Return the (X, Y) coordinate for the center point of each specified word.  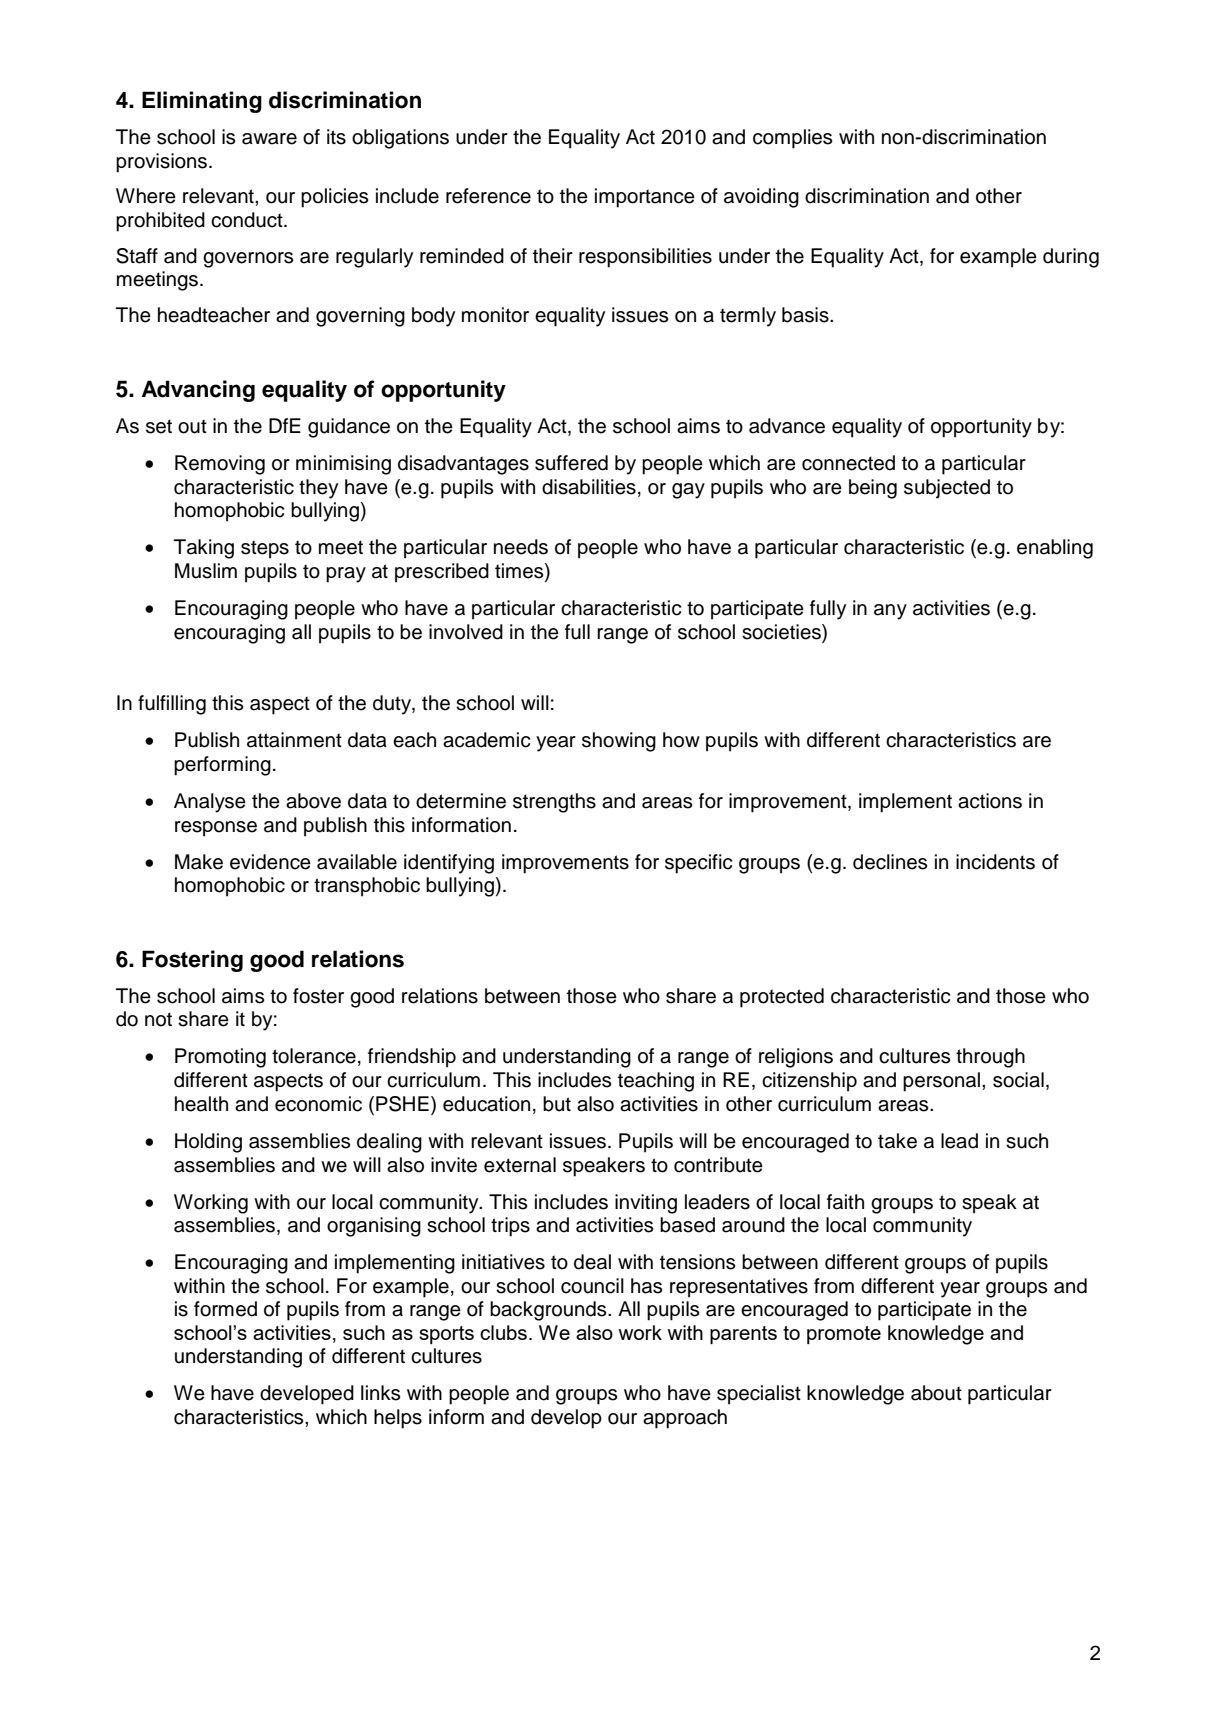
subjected (947, 489)
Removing (220, 465)
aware (269, 139)
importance (645, 198)
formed (225, 1309)
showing (619, 742)
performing (222, 766)
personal (941, 1082)
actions (990, 801)
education (486, 1104)
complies (792, 139)
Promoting (220, 1058)
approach (685, 1419)
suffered (571, 463)
